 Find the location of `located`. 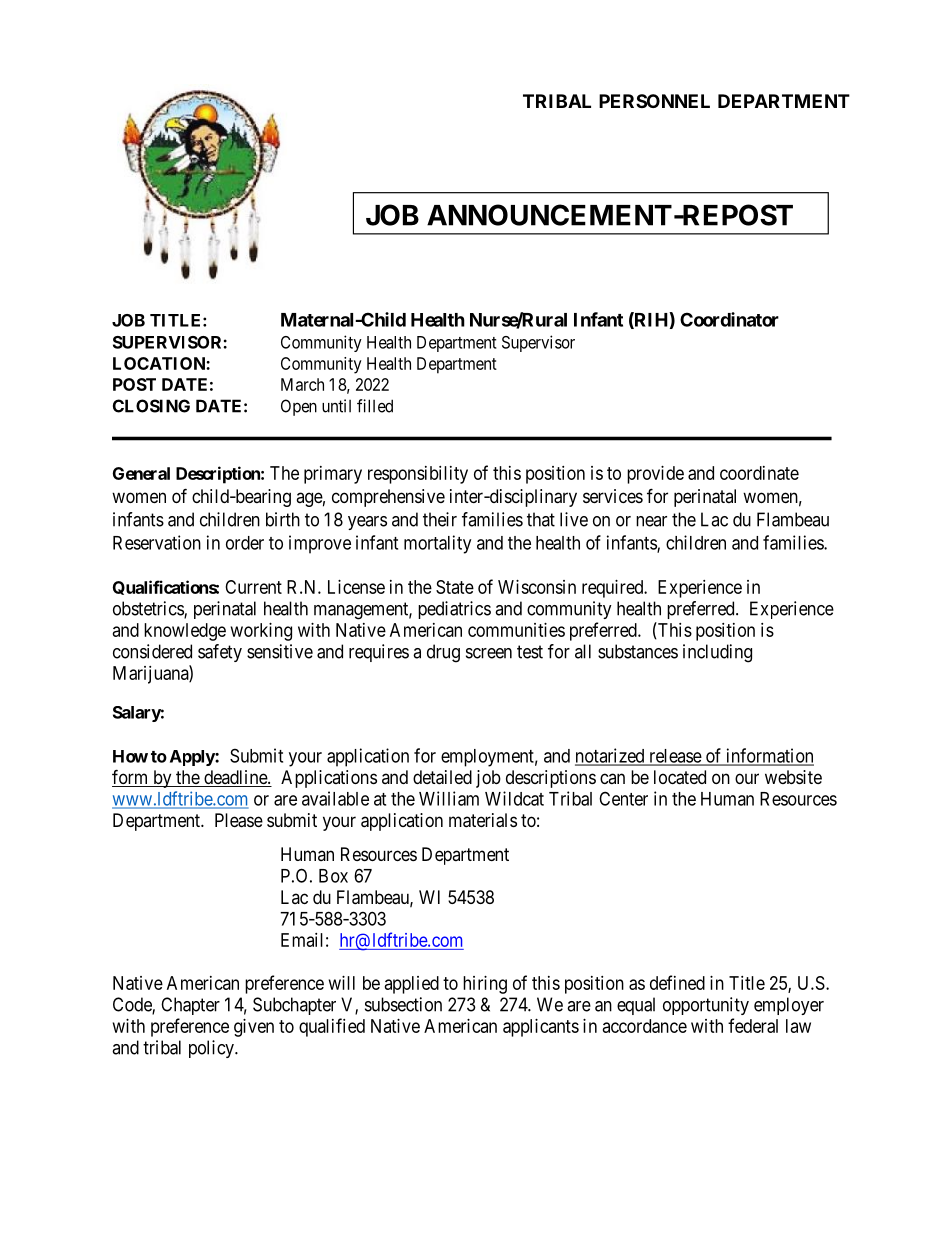

located is located at coordinates (680, 777).
